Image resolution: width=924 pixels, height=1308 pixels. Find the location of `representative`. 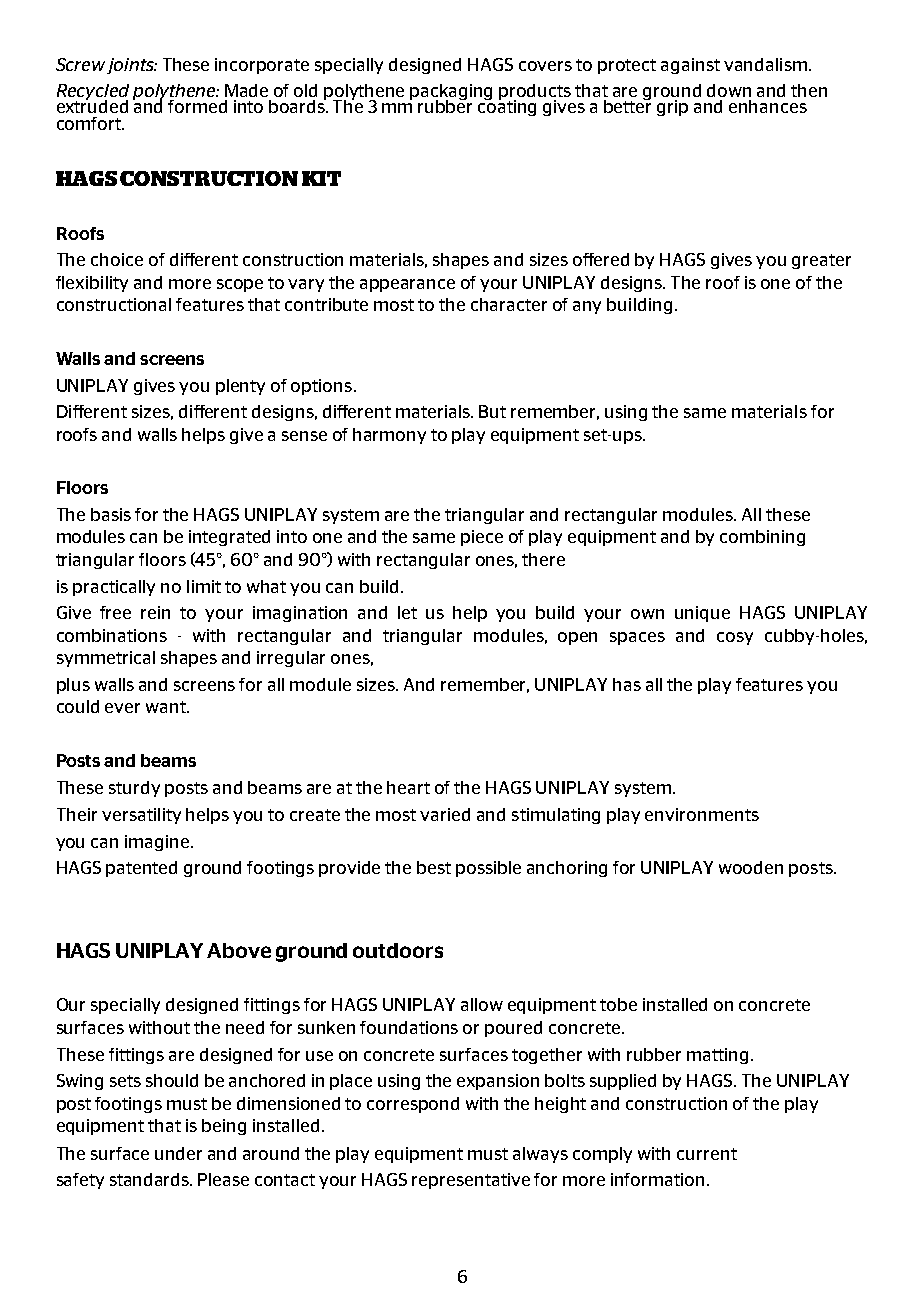

representative is located at coordinates (471, 1181).
